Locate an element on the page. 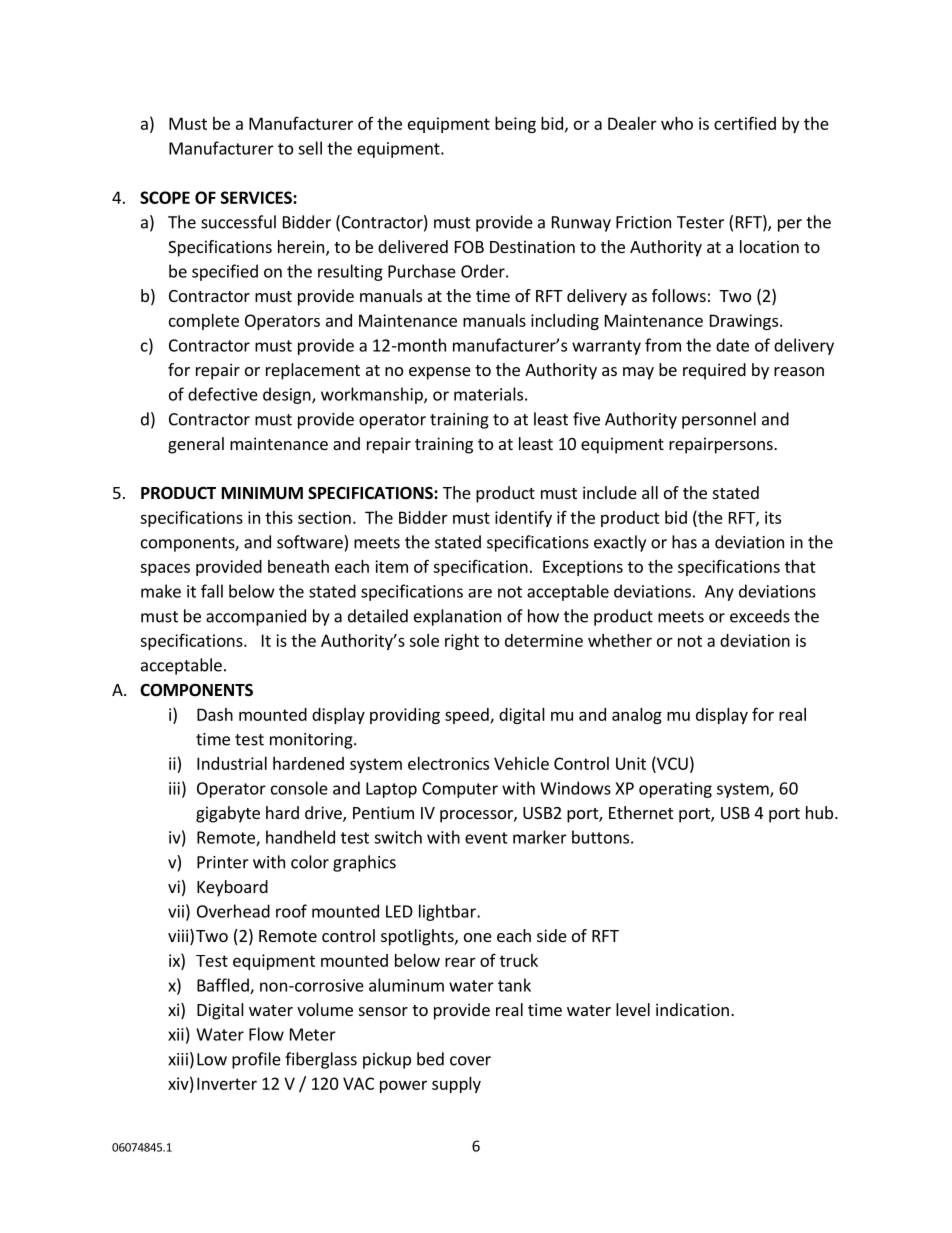 The width and height of the page is (952, 1233). exceeds is located at coordinates (760, 616).
